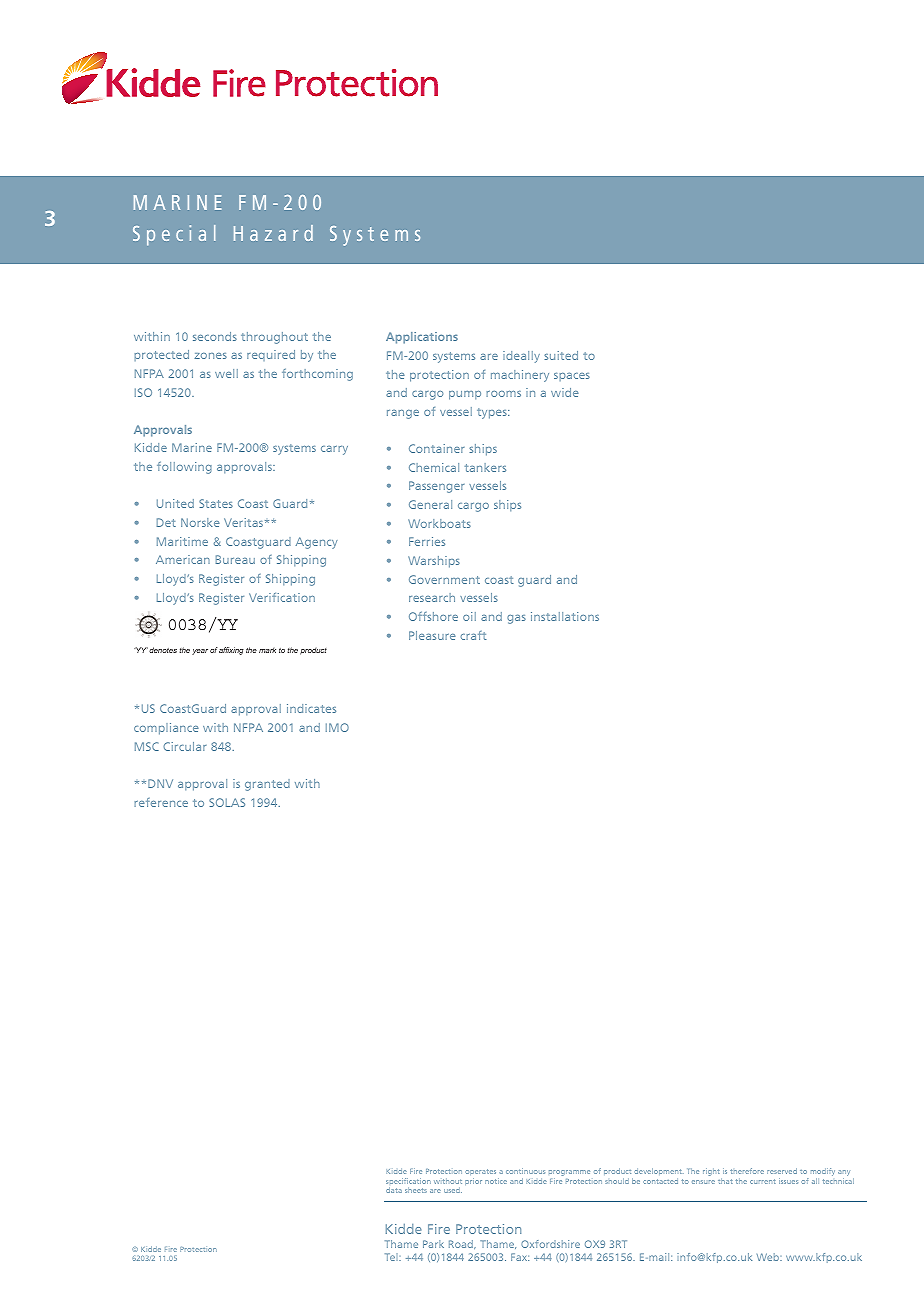 The height and width of the page is (1308, 924). I want to click on installations, so click(565, 616).
